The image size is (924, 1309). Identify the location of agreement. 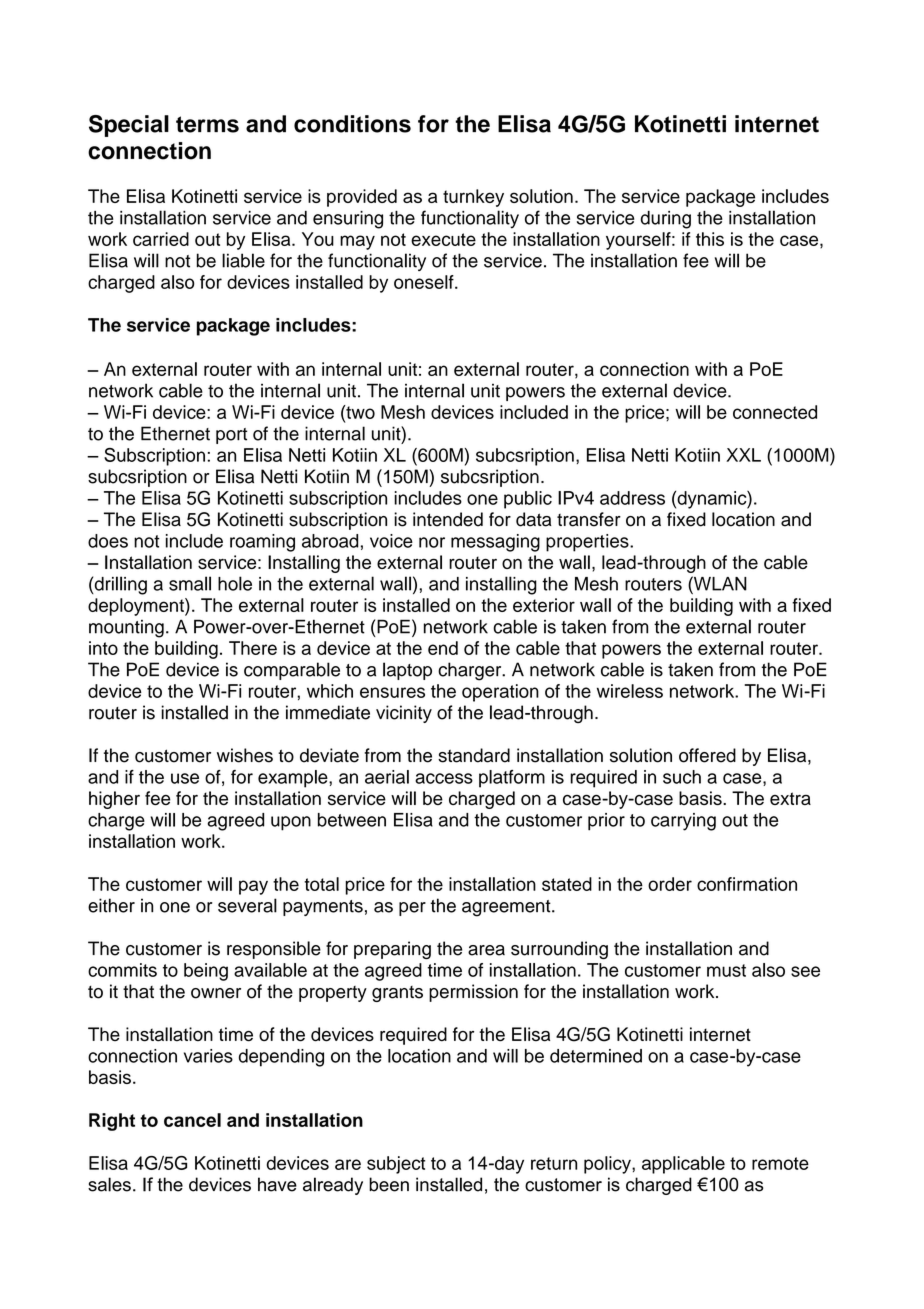
(507, 908).
